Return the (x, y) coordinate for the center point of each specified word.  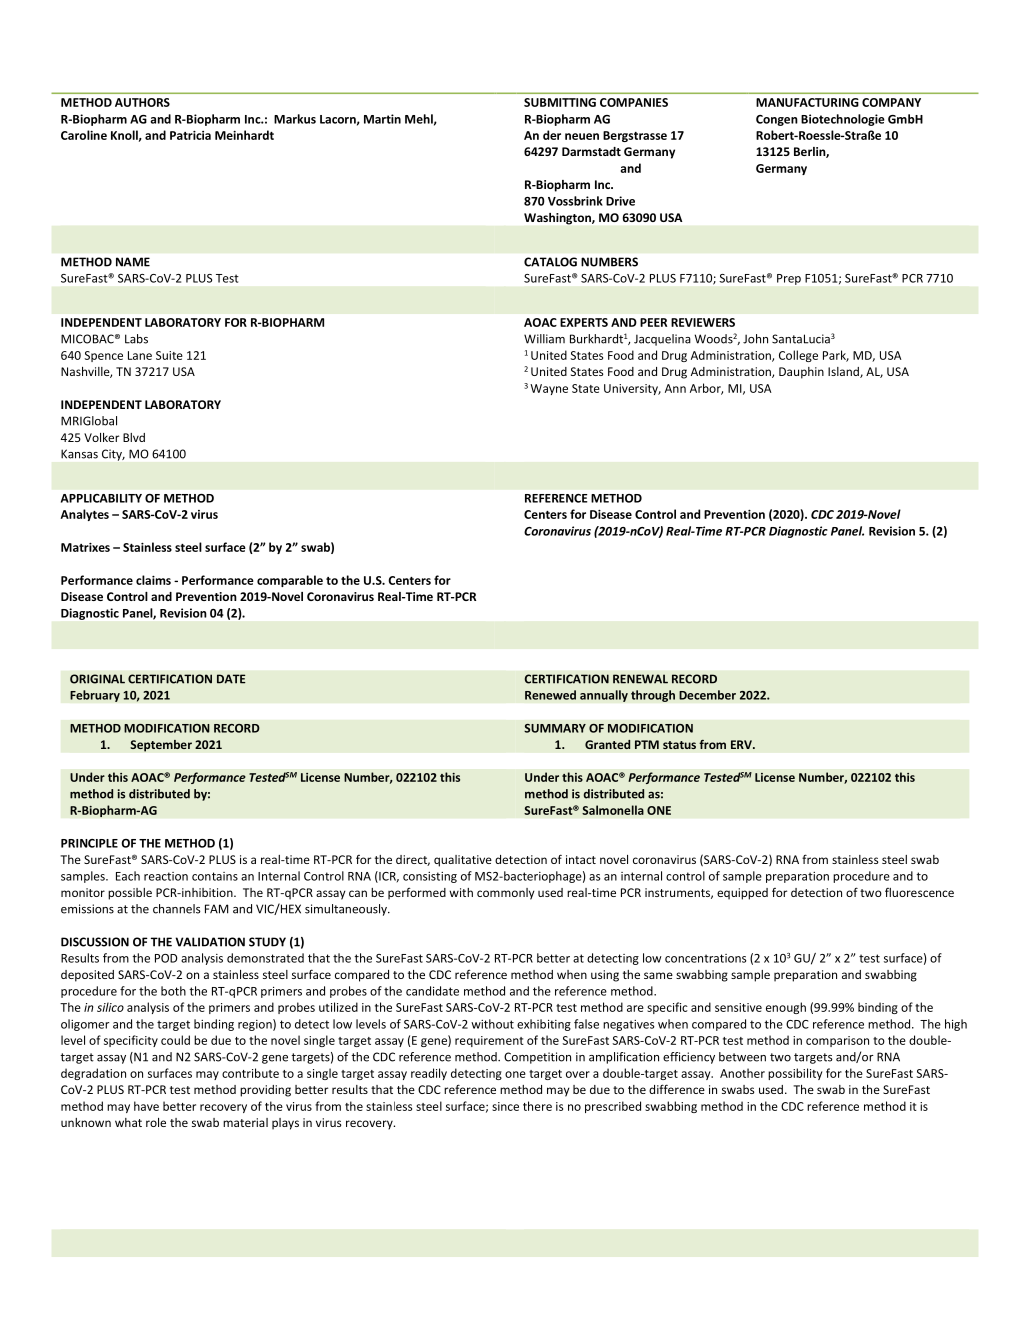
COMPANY (891, 102)
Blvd (134, 437)
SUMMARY (555, 728)
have (146, 1106)
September (161, 746)
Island (844, 372)
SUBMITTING (560, 102)
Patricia (190, 135)
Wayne (549, 389)
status (679, 745)
